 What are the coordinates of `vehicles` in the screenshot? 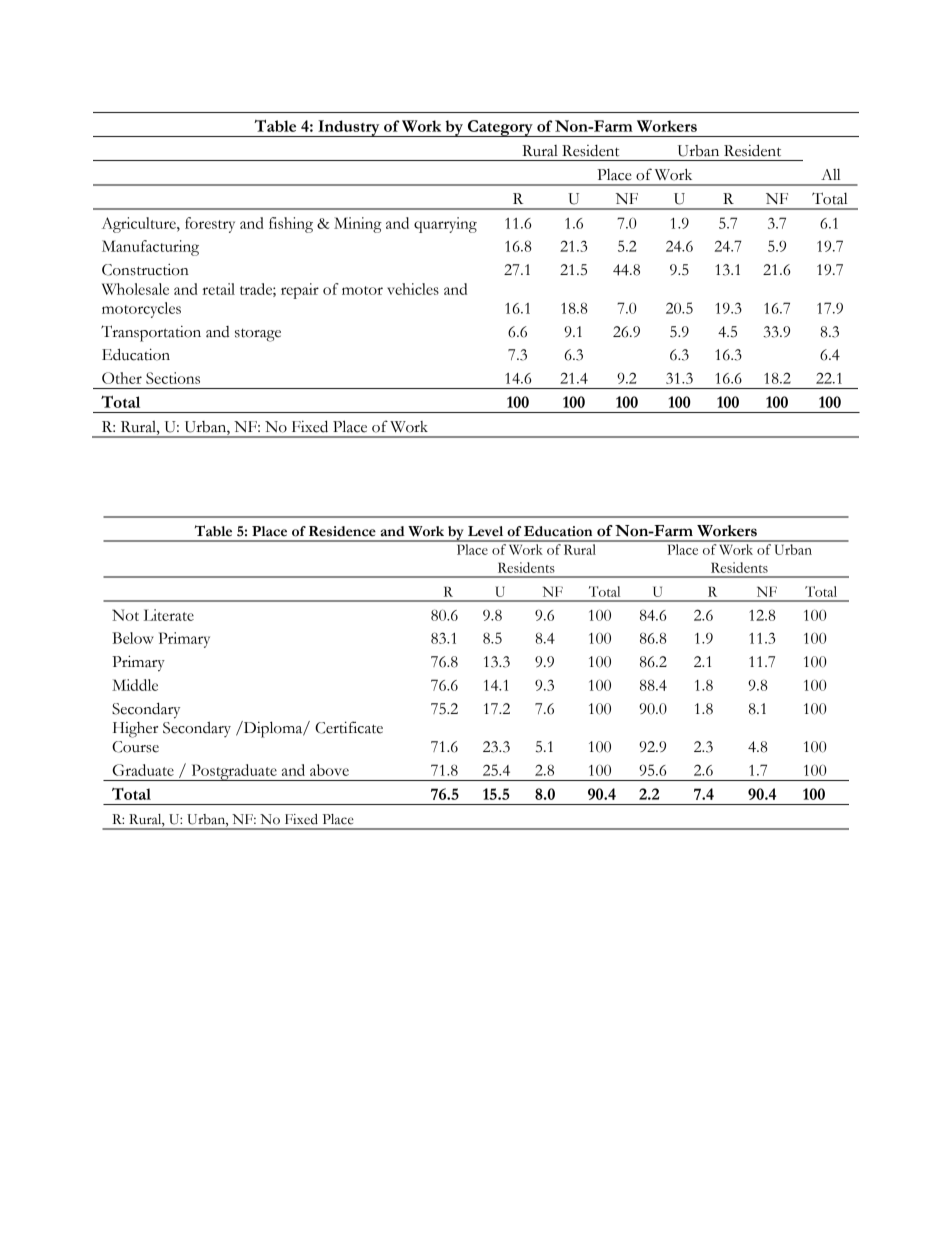 It's located at (413, 289).
